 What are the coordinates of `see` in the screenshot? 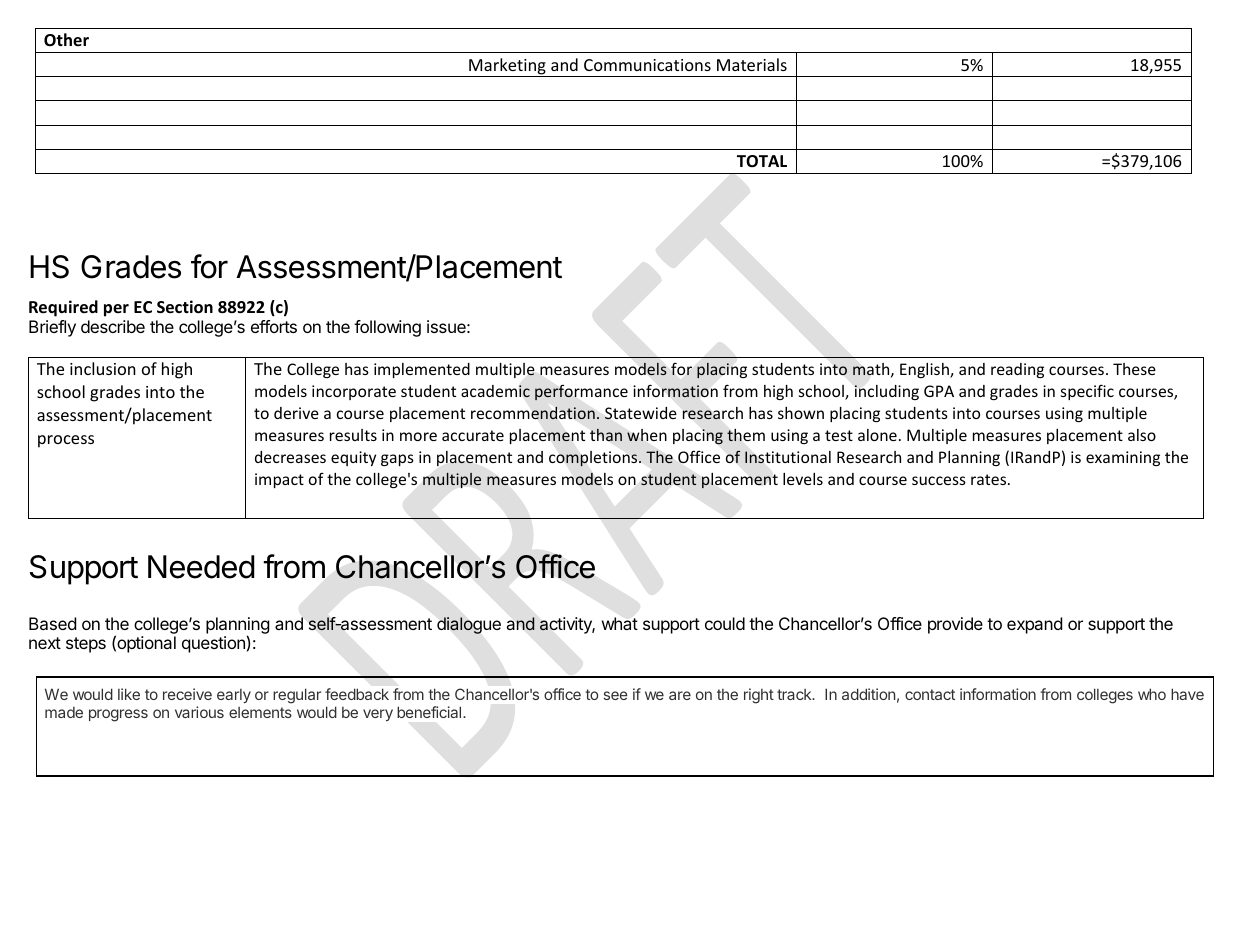 It's located at (616, 695).
